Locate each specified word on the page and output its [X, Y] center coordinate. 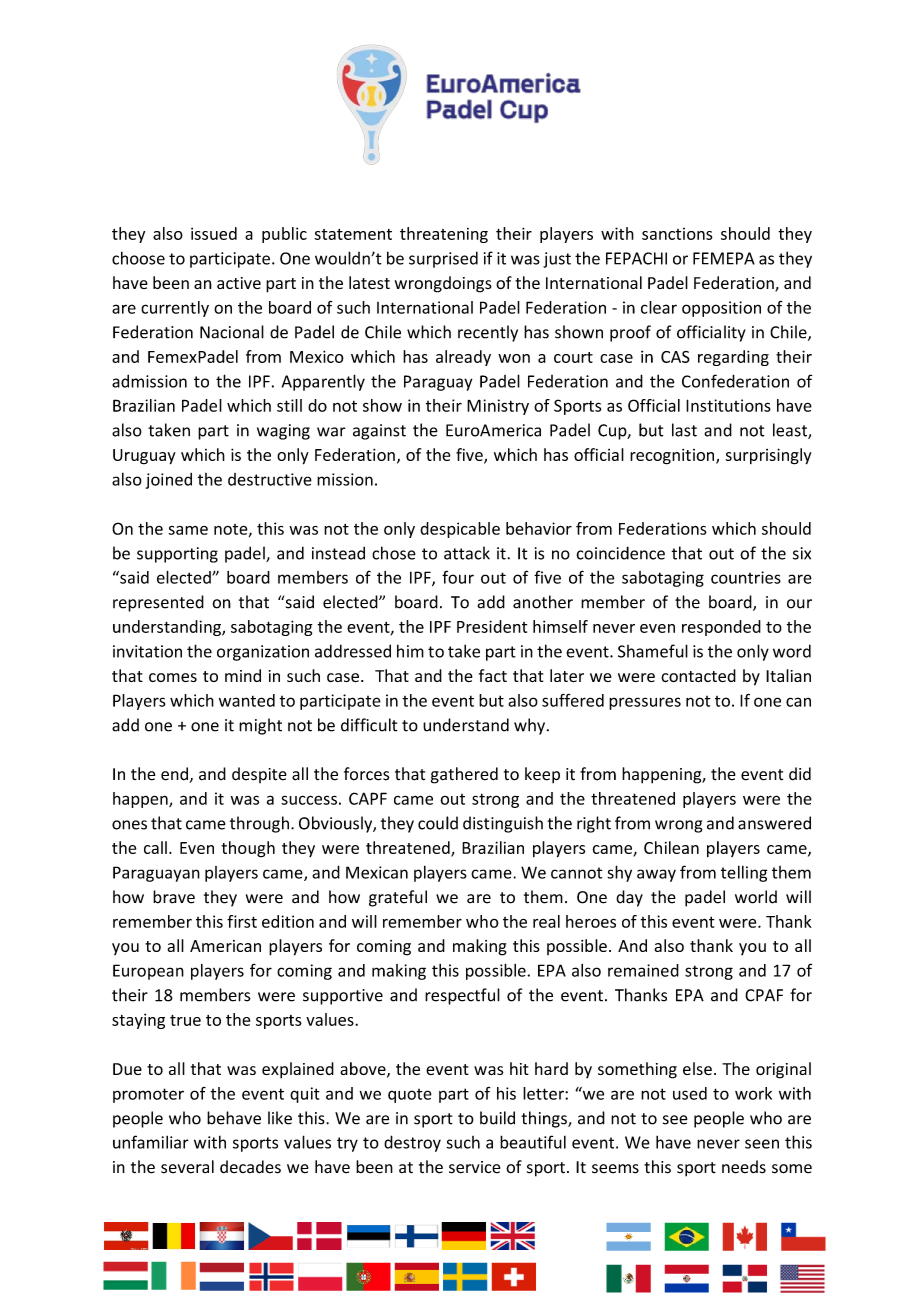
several [187, 1167]
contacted [698, 676]
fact [493, 675]
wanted [247, 700]
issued [214, 233]
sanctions [677, 234]
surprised [443, 259]
